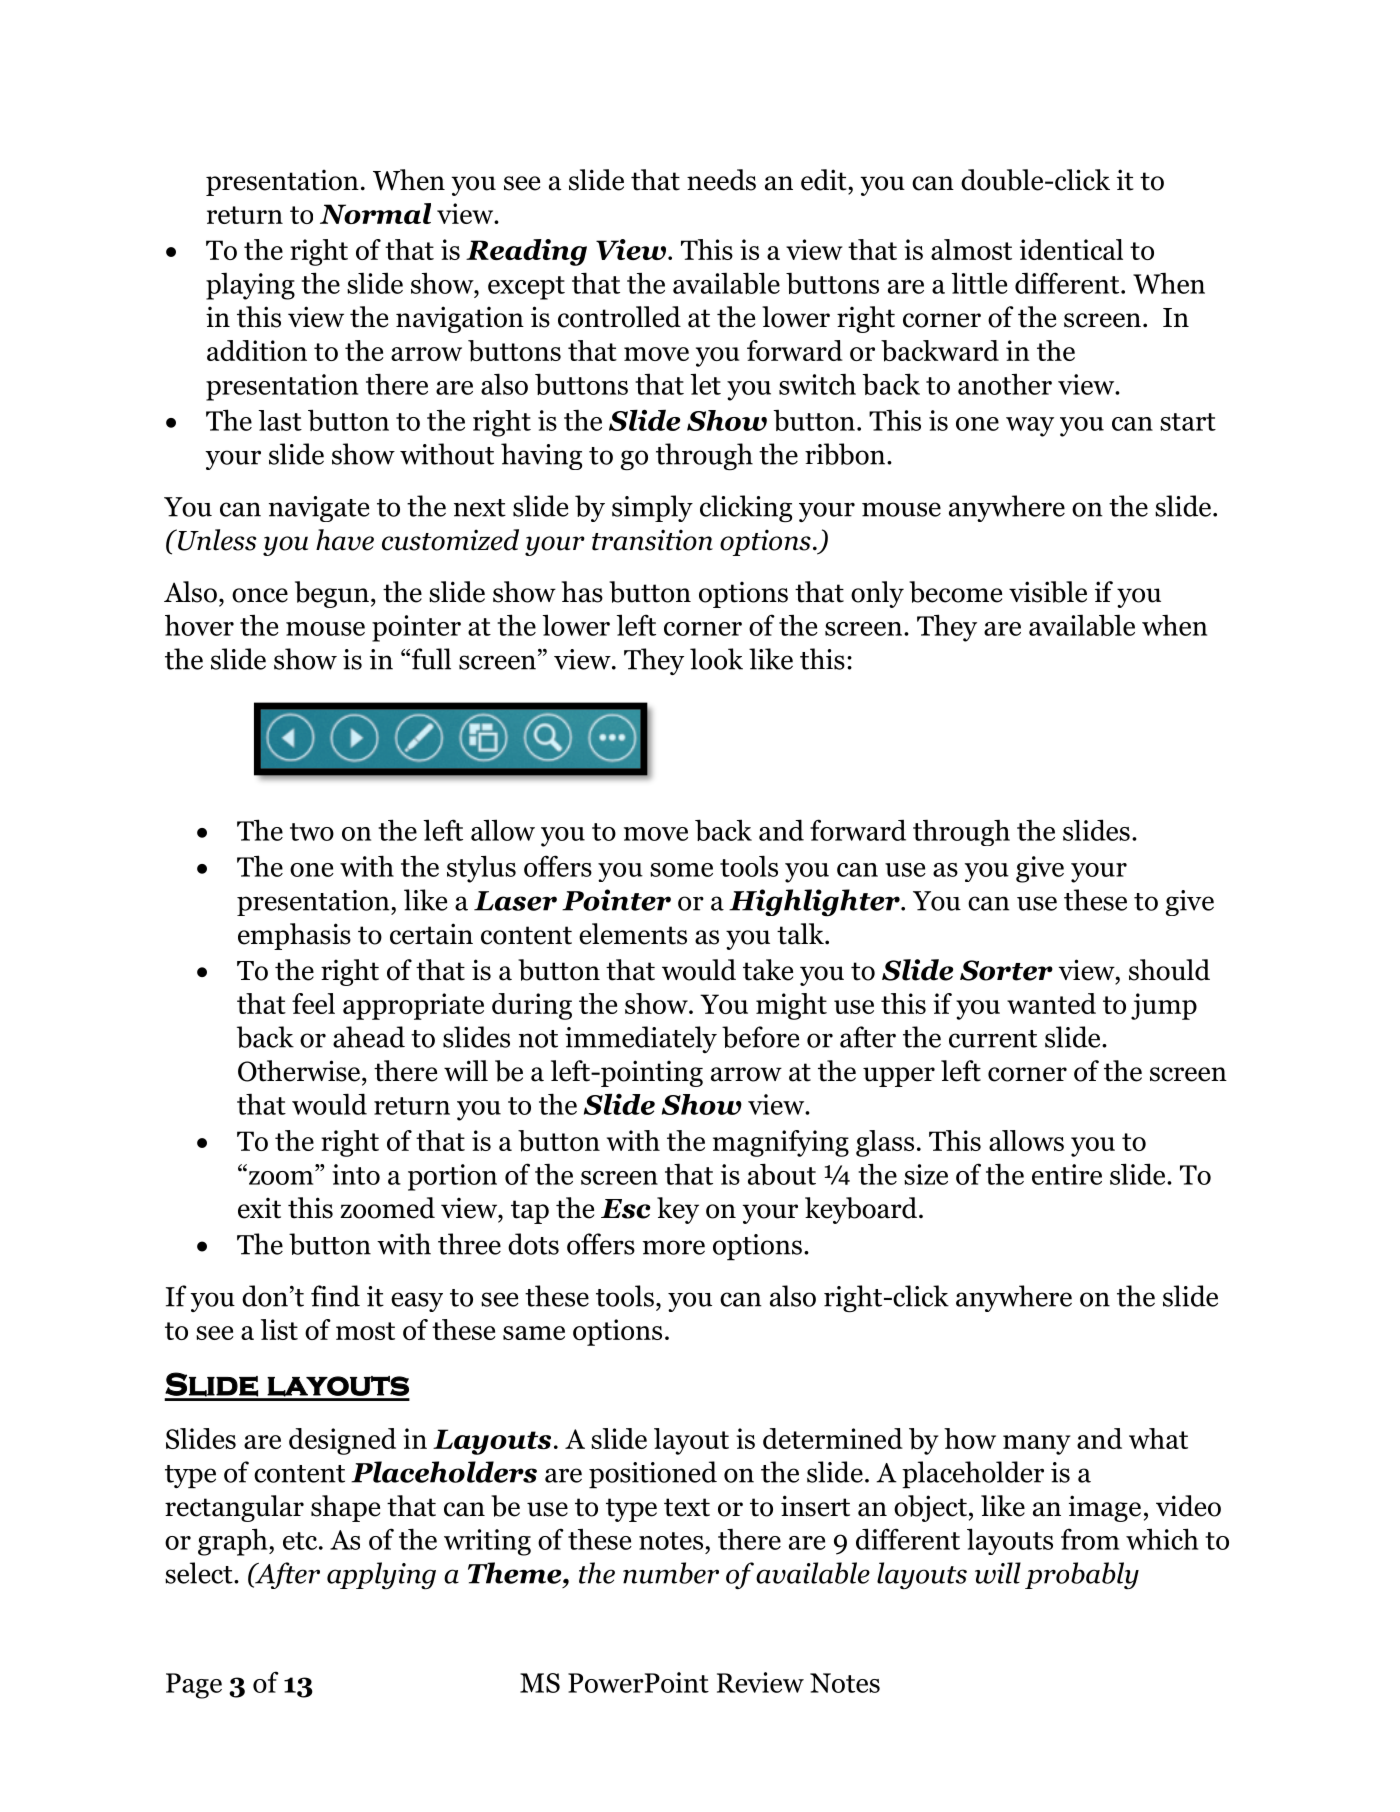 The image size is (1400, 1812). I want to click on identical, so click(1071, 249).
